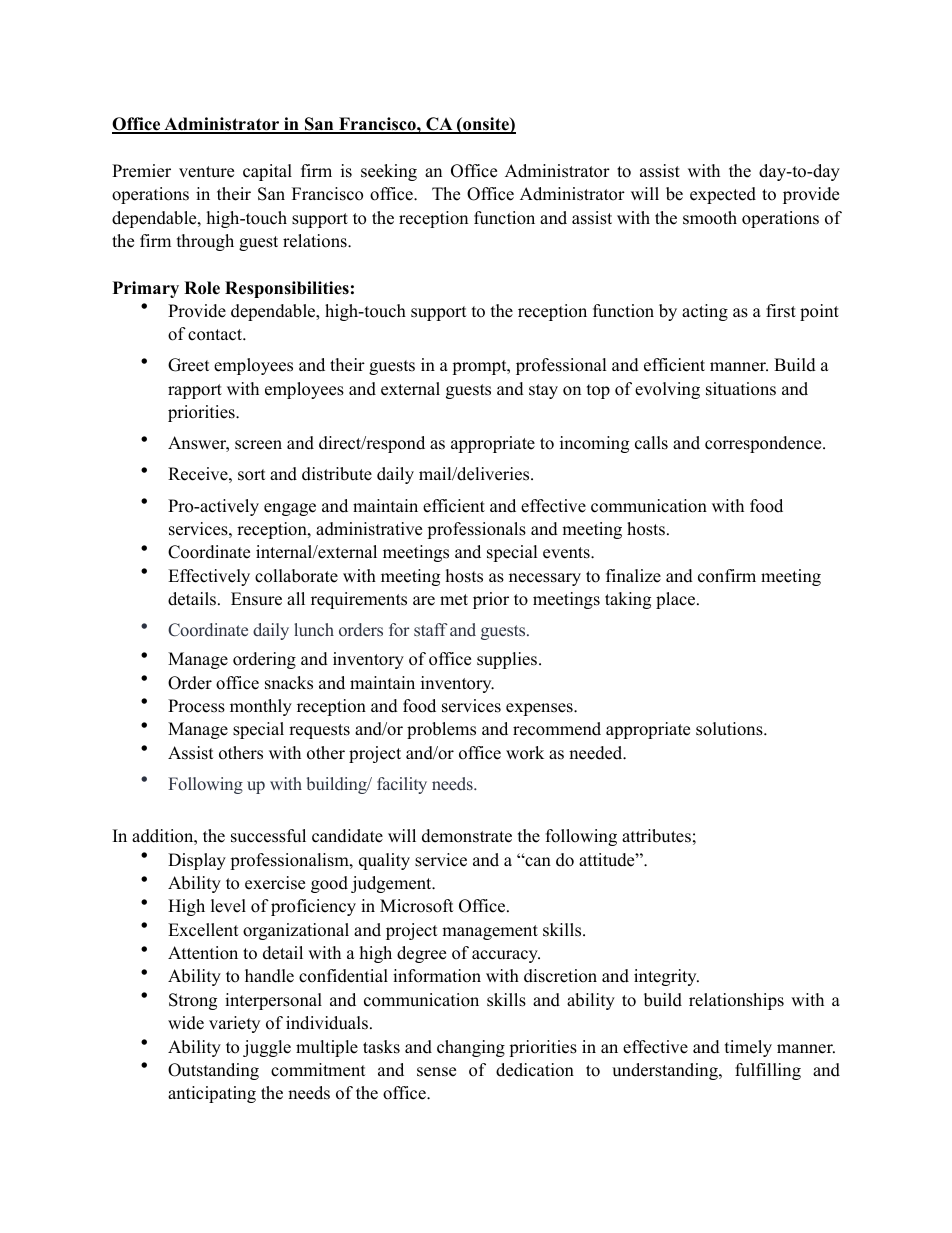 The image size is (952, 1233). What do you see at coordinates (723, 195) in the screenshot?
I see `expected` at bounding box center [723, 195].
